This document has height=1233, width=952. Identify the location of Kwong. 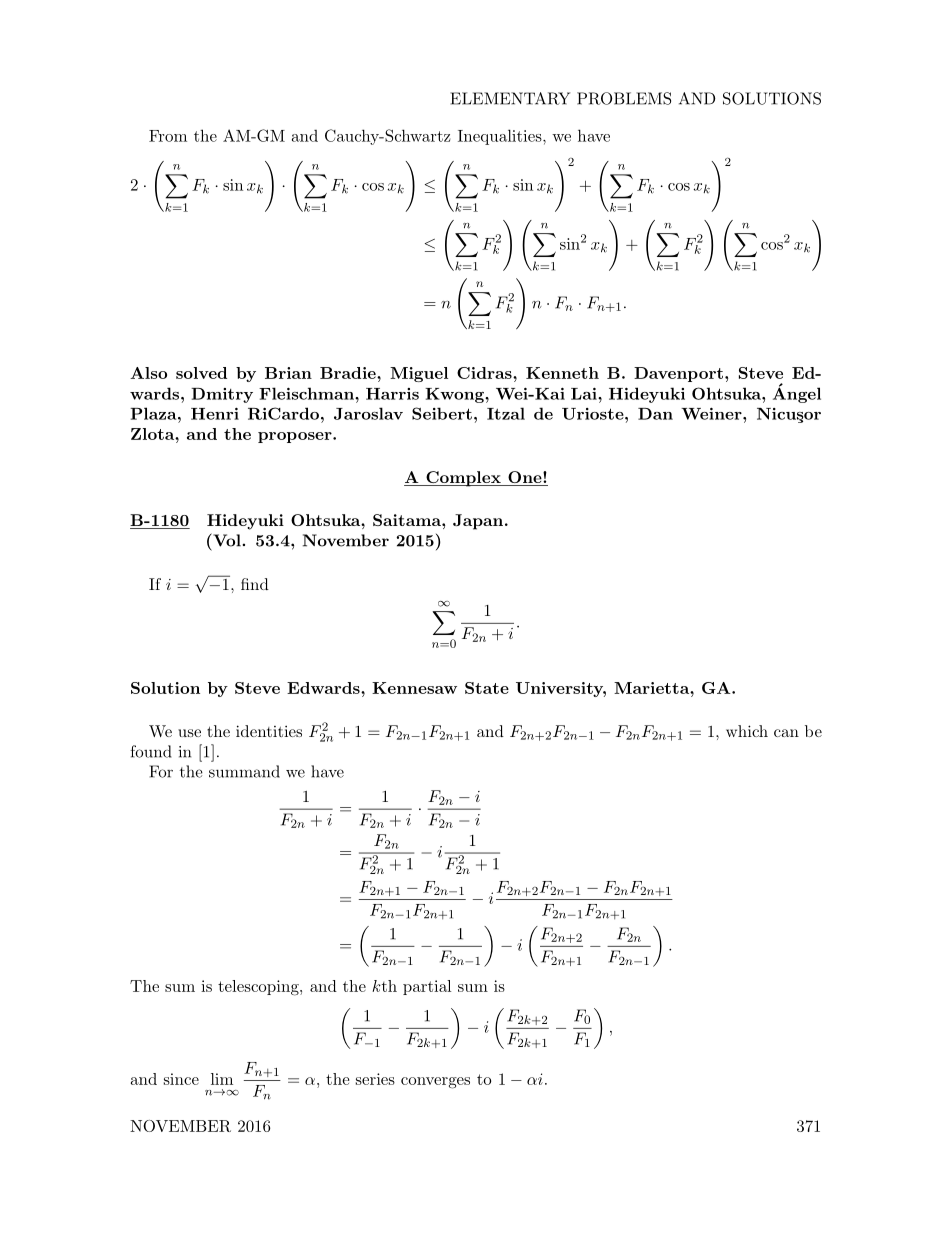
(455, 395).
